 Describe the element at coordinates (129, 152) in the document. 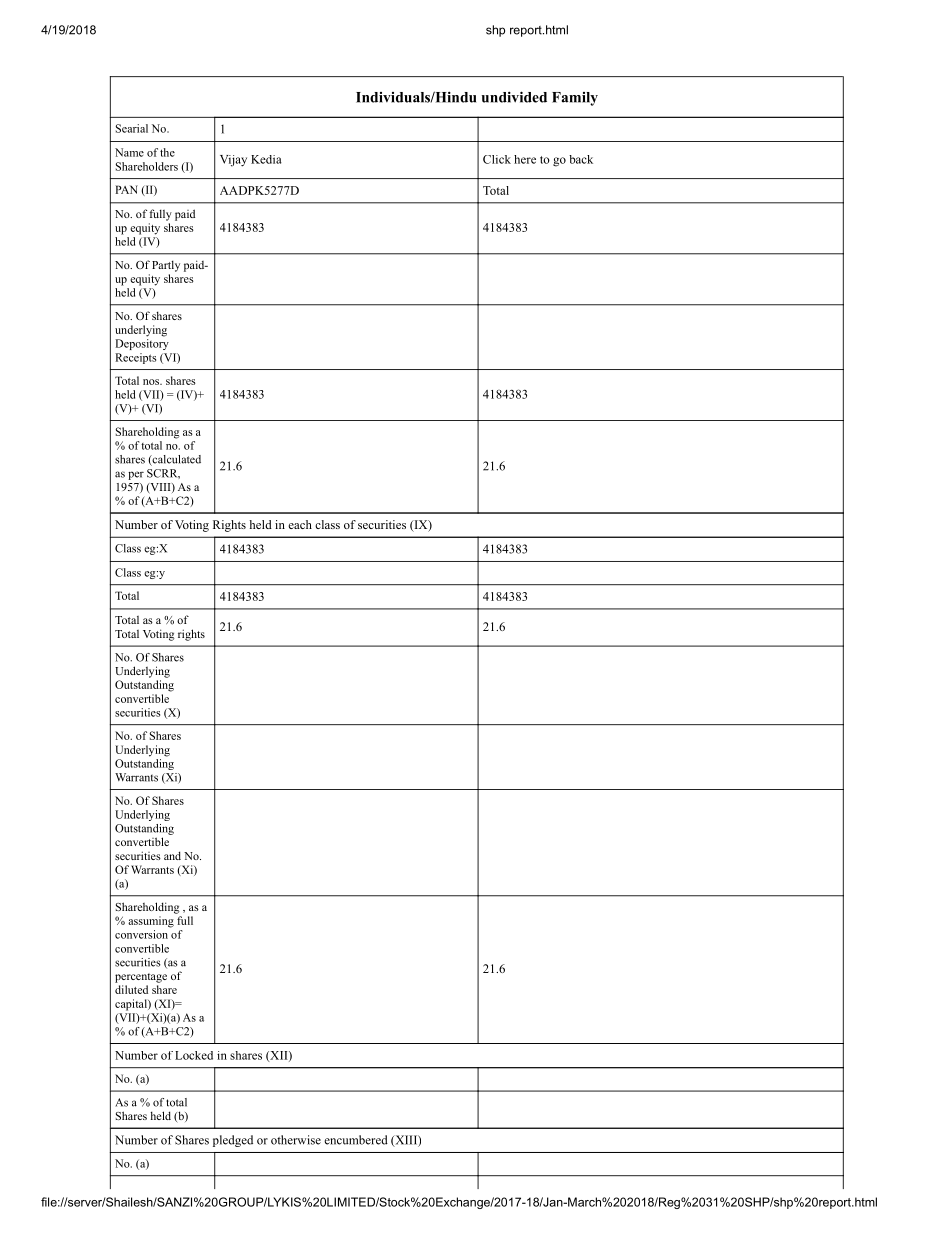

I see `Name` at that location.
